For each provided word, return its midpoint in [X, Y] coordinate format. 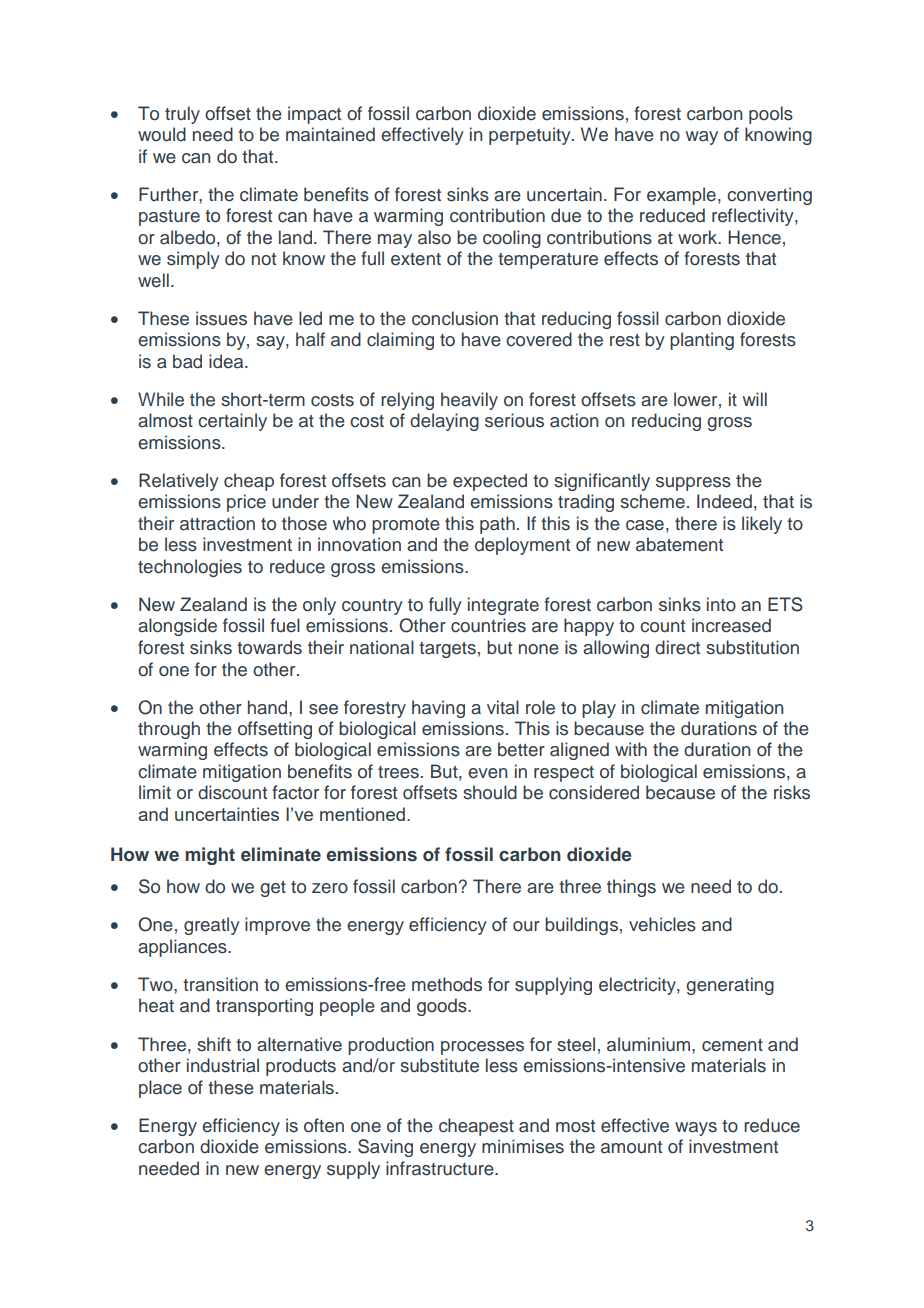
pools [771, 115]
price [246, 503]
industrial [223, 1065]
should [490, 792]
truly [182, 115]
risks [792, 792]
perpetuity [531, 136]
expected [490, 482]
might [210, 856]
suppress [693, 484]
